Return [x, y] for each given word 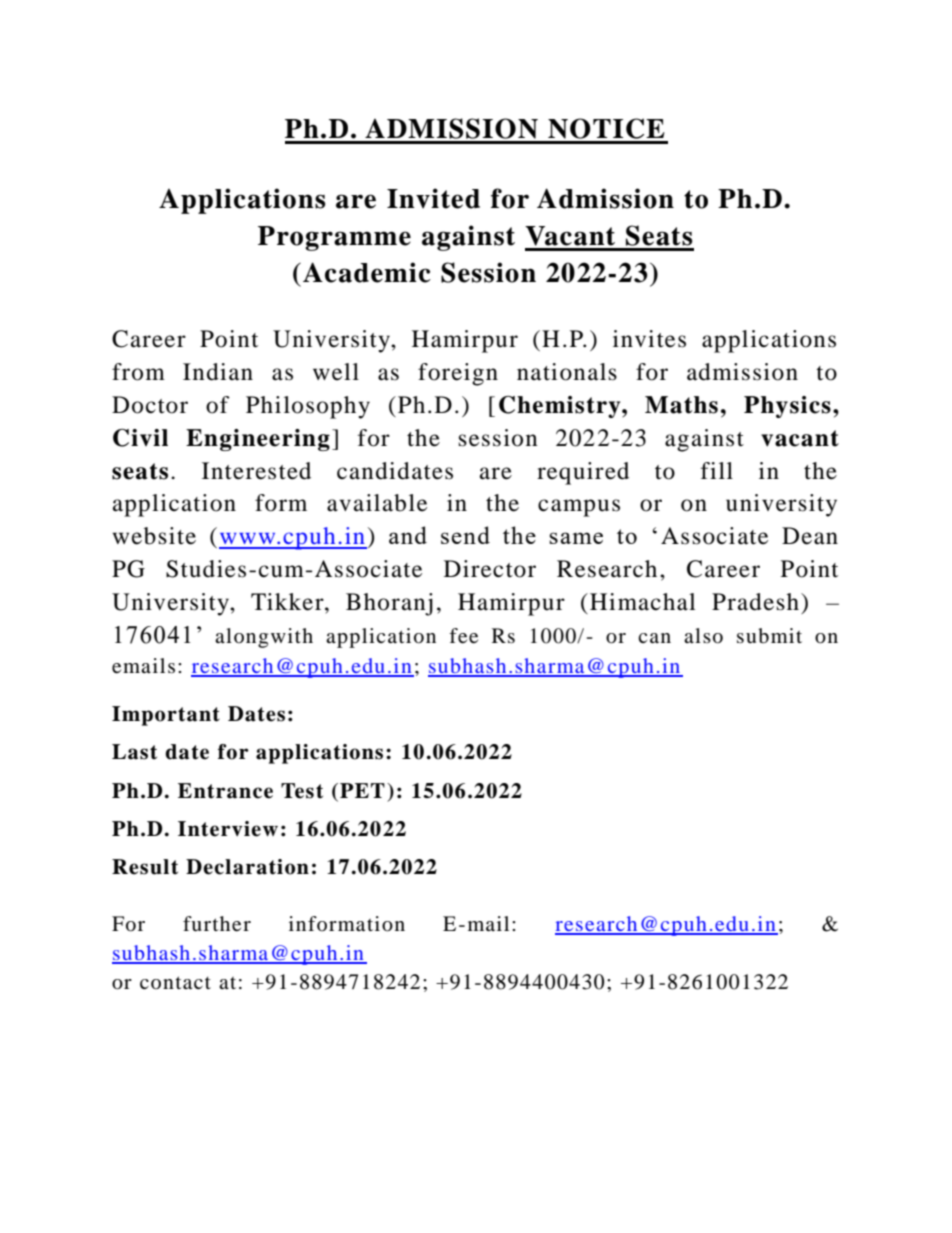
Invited [433, 198]
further [217, 924]
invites [649, 339]
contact [175, 983]
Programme [334, 238]
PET [362, 790]
